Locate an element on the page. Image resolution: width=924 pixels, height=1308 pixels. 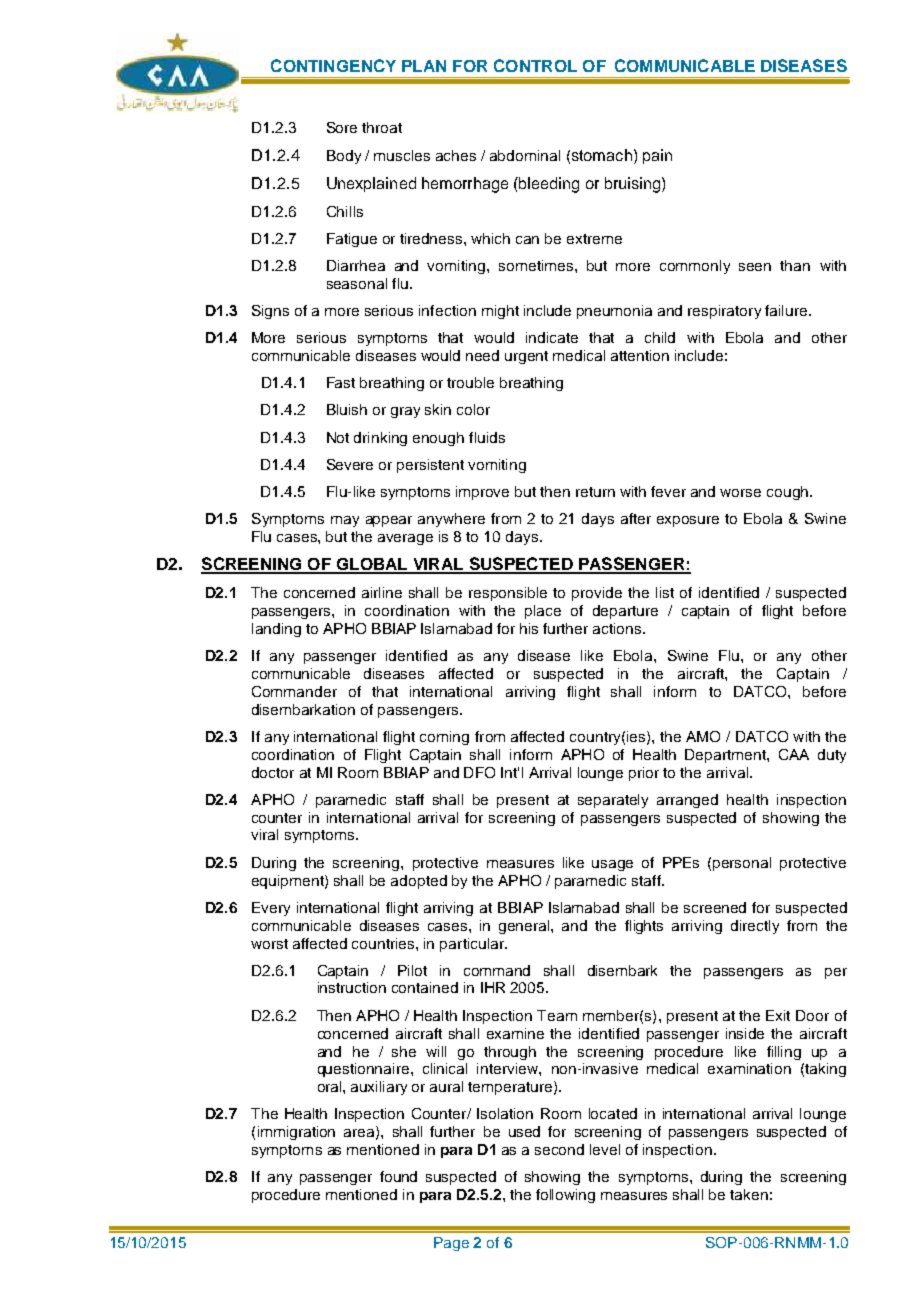
general is located at coordinates (525, 927).
